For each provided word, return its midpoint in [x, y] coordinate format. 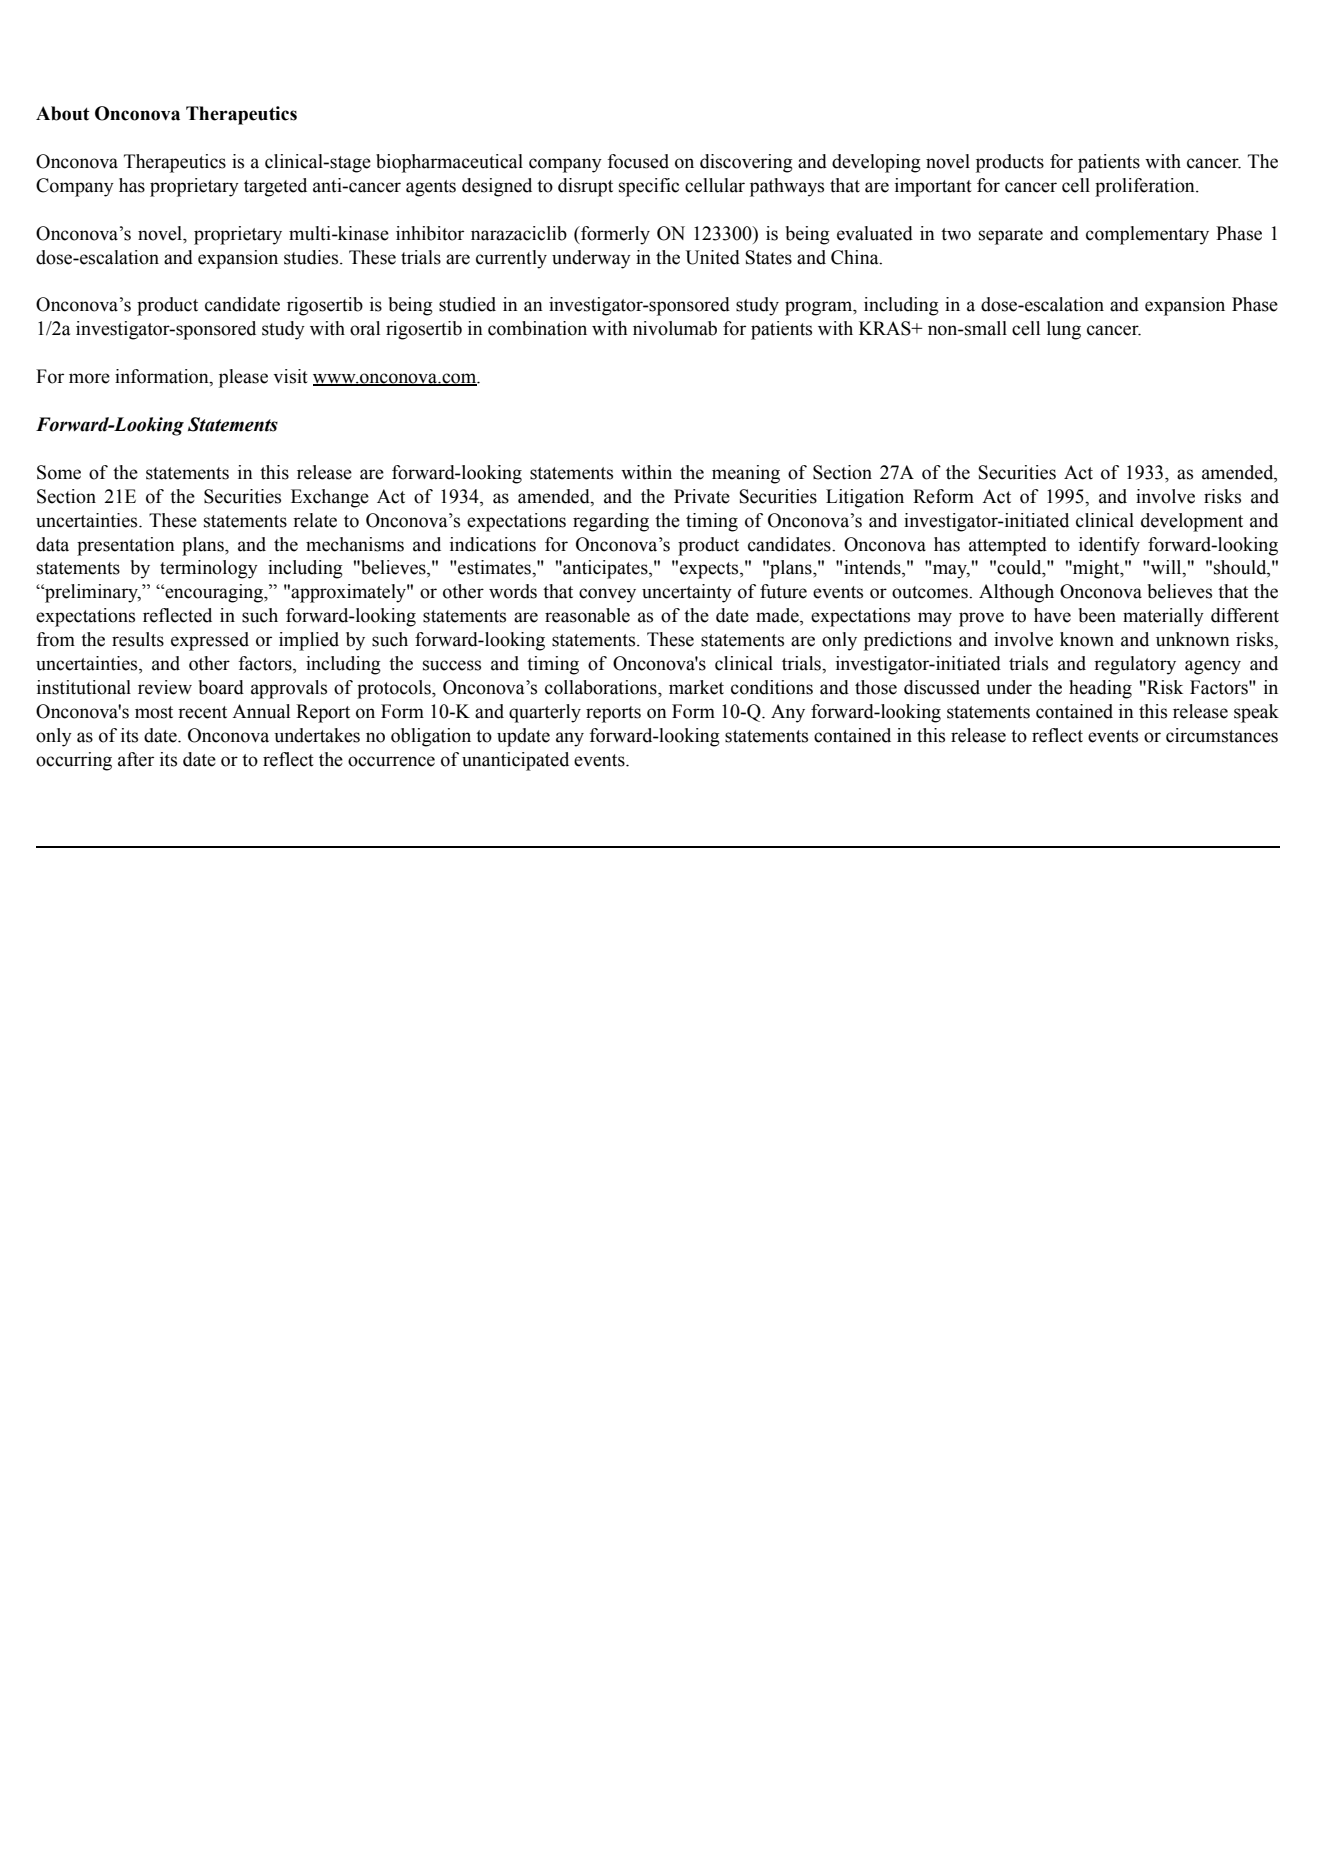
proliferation [1146, 187]
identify [1109, 546]
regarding [611, 522]
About [63, 113]
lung [1064, 330]
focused [638, 161]
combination [537, 328]
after [136, 759]
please [243, 378]
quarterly [545, 713]
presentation [126, 546]
